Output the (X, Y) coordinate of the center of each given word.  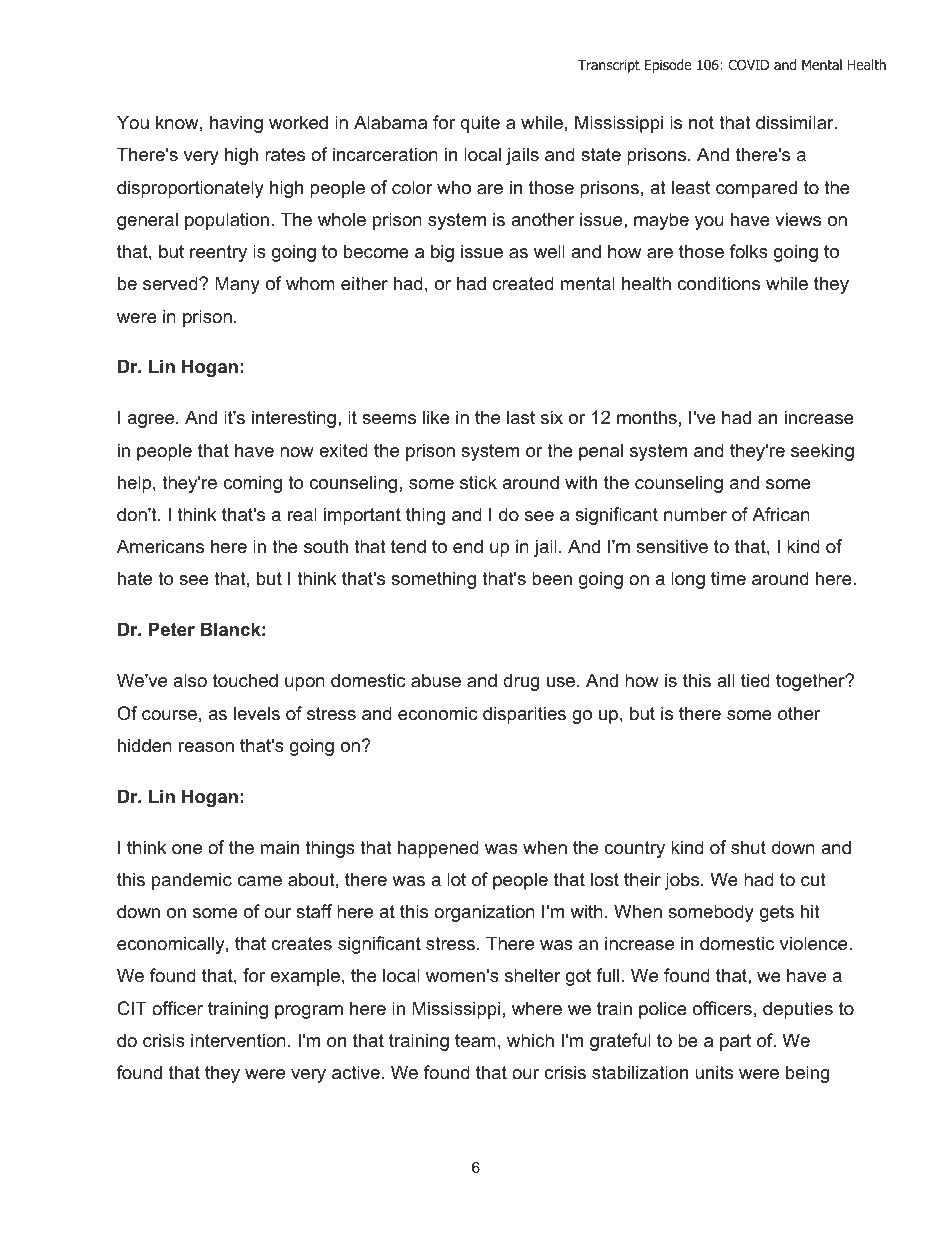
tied (755, 680)
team (475, 1041)
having (236, 124)
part (735, 1042)
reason (206, 747)
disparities (524, 715)
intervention (238, 1040)
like (436, 417)
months (647, 417)
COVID (748, 65)
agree (152, 421)
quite (480, 124)
